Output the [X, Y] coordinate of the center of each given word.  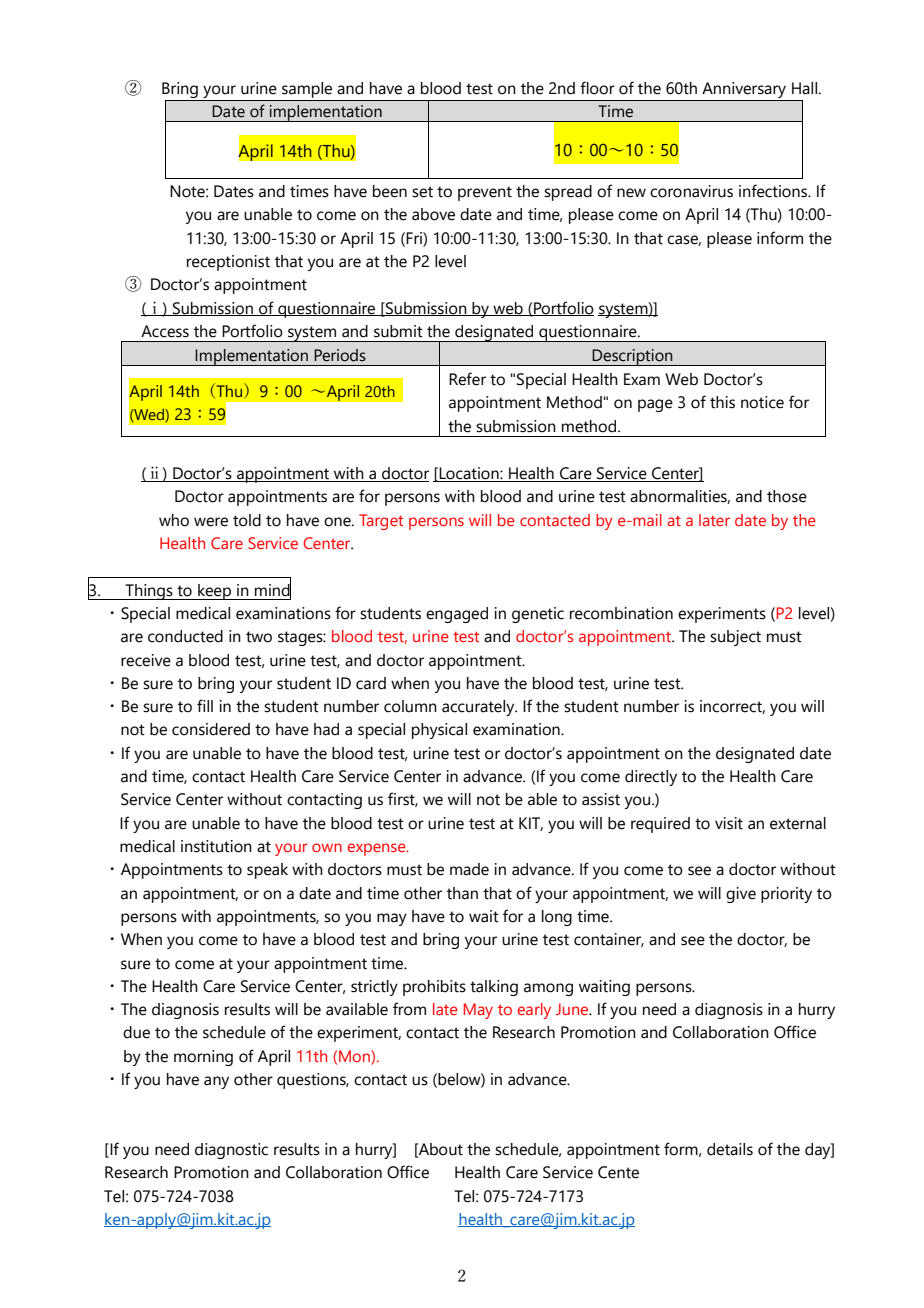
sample [307, 90]
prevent [485, 193]
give [741, 895]
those [787, 496]
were [211, 522]
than [462, 893]
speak [267, 871]
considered [211, 729]
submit [398, 331]
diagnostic [231, 1151]
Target [381, 522]
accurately [479, 708]
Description [633, 357]
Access [165, 331]
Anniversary [744, 90]
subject [735, 638]
